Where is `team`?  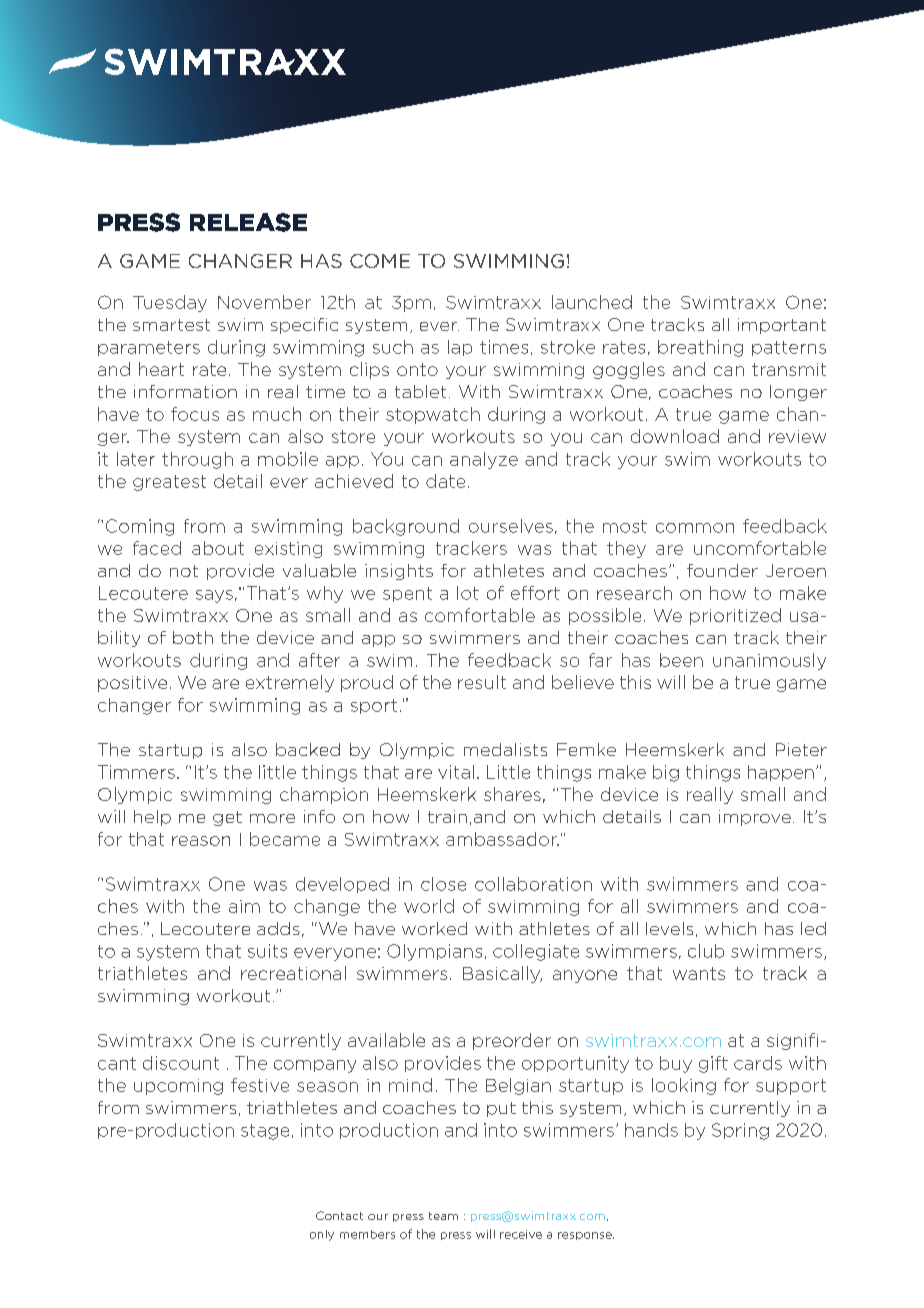
team is located at coordinates (443, 1216).
